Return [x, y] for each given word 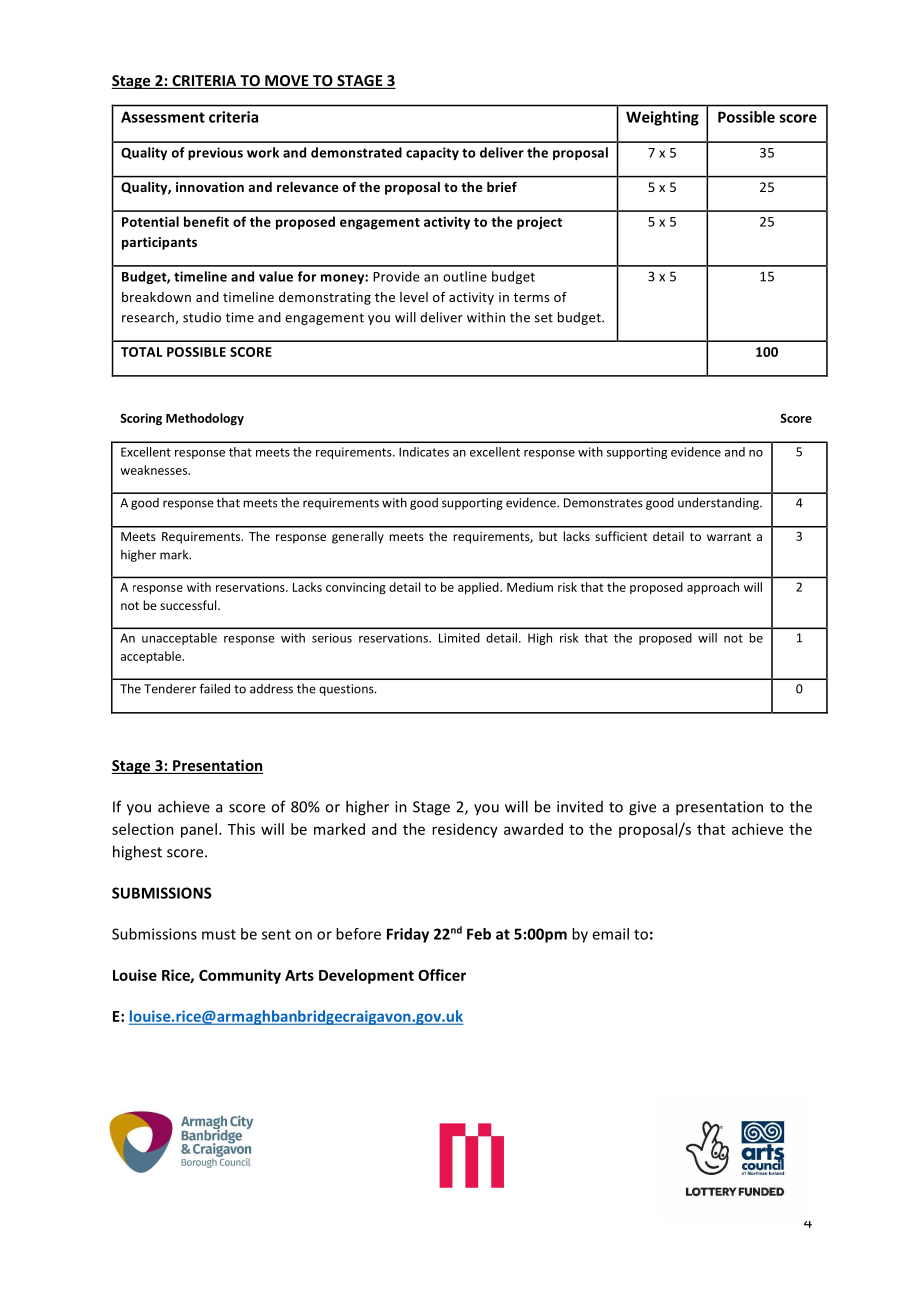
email [610, 934]
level [414, 297]
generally [358, 537]
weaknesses [155, 470]
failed [215, 688]
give [642, 808]
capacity [432, 153]
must [219, 934]
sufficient [621, 536]
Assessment [163, 117]
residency [465, 830]
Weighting [662, 118]
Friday [408, 935]
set [544, 318]
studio [202, 317]
